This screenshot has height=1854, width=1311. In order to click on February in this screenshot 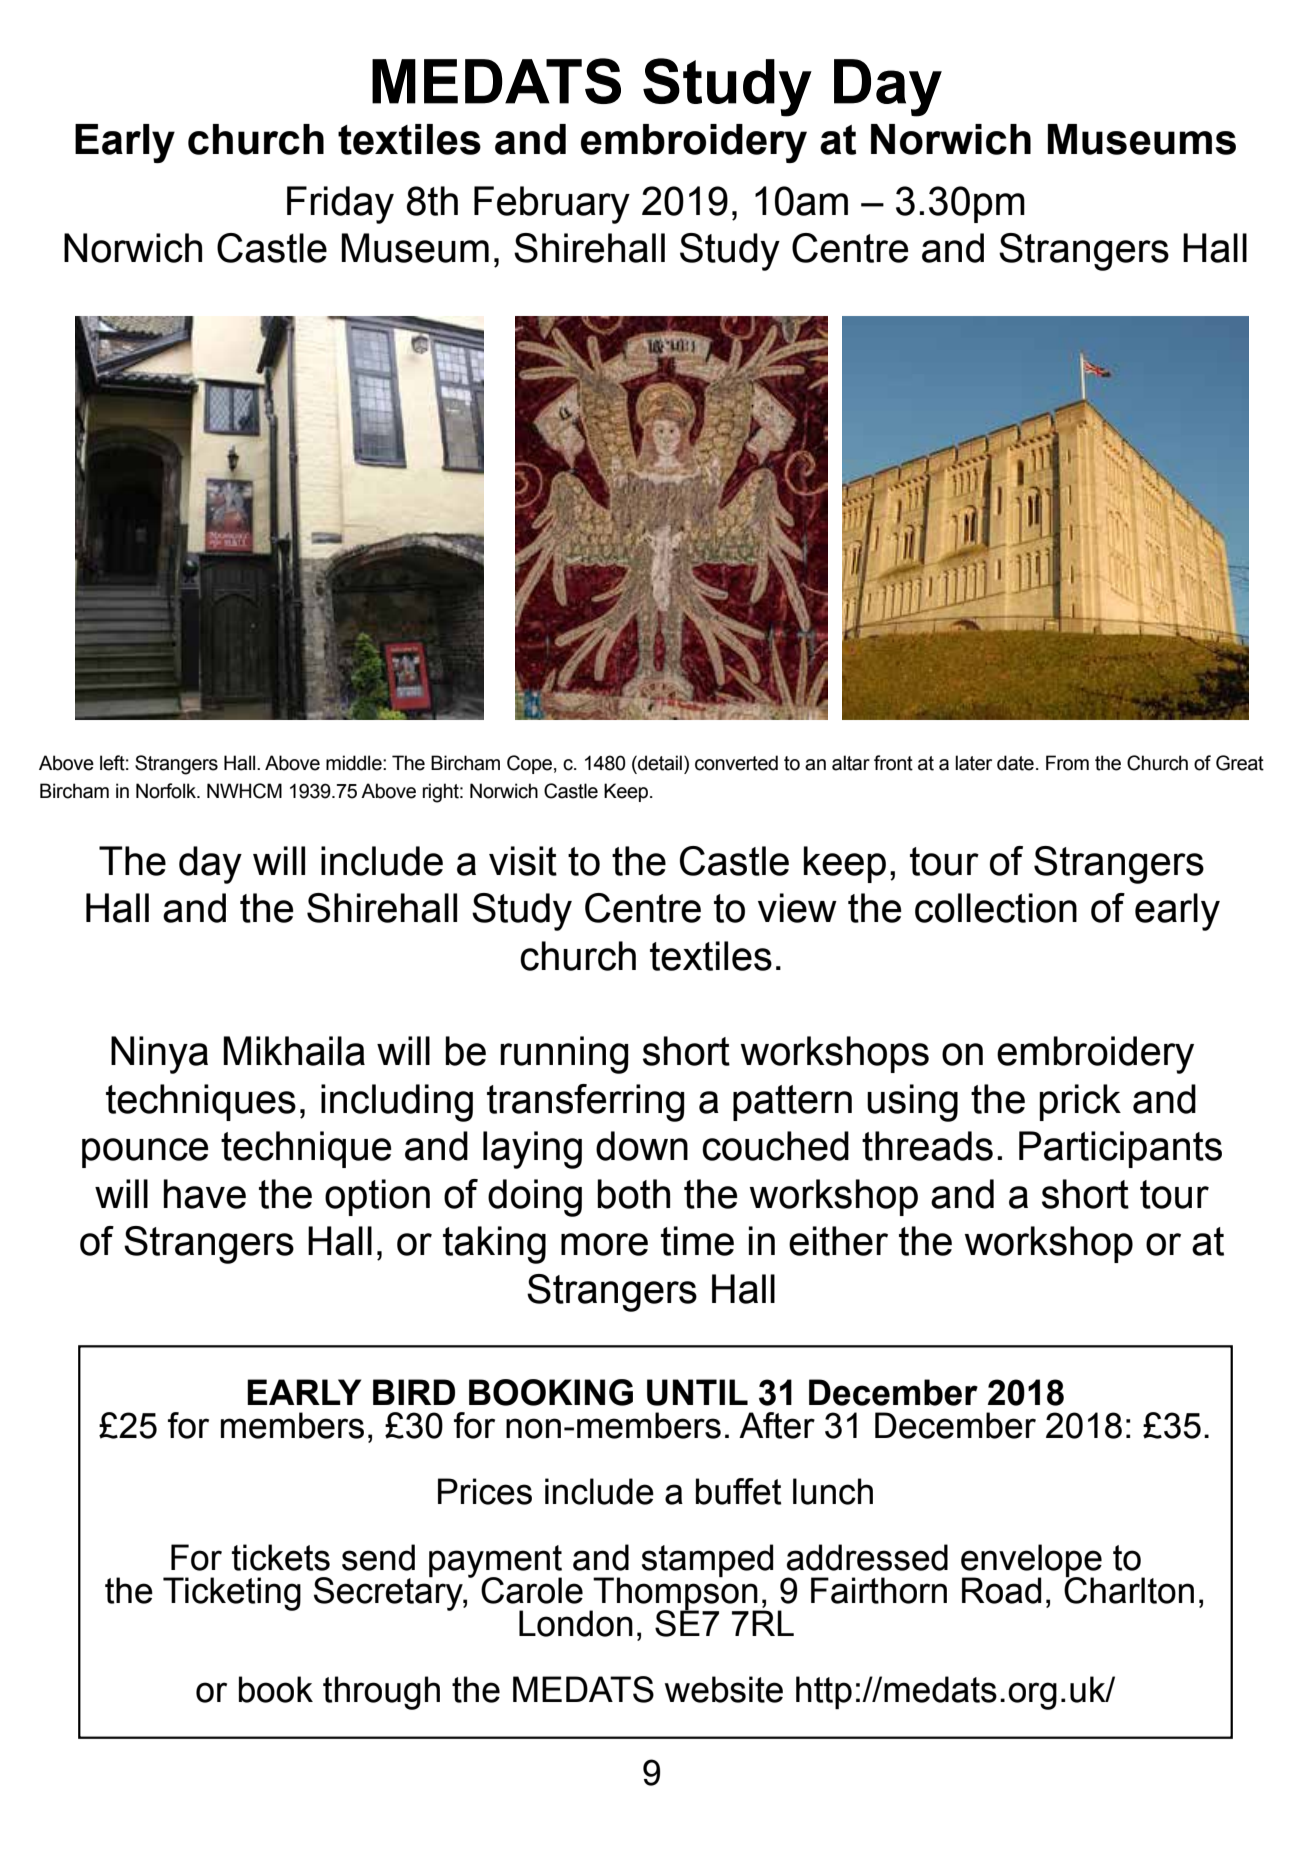, I will do `click(552, 205)`.
